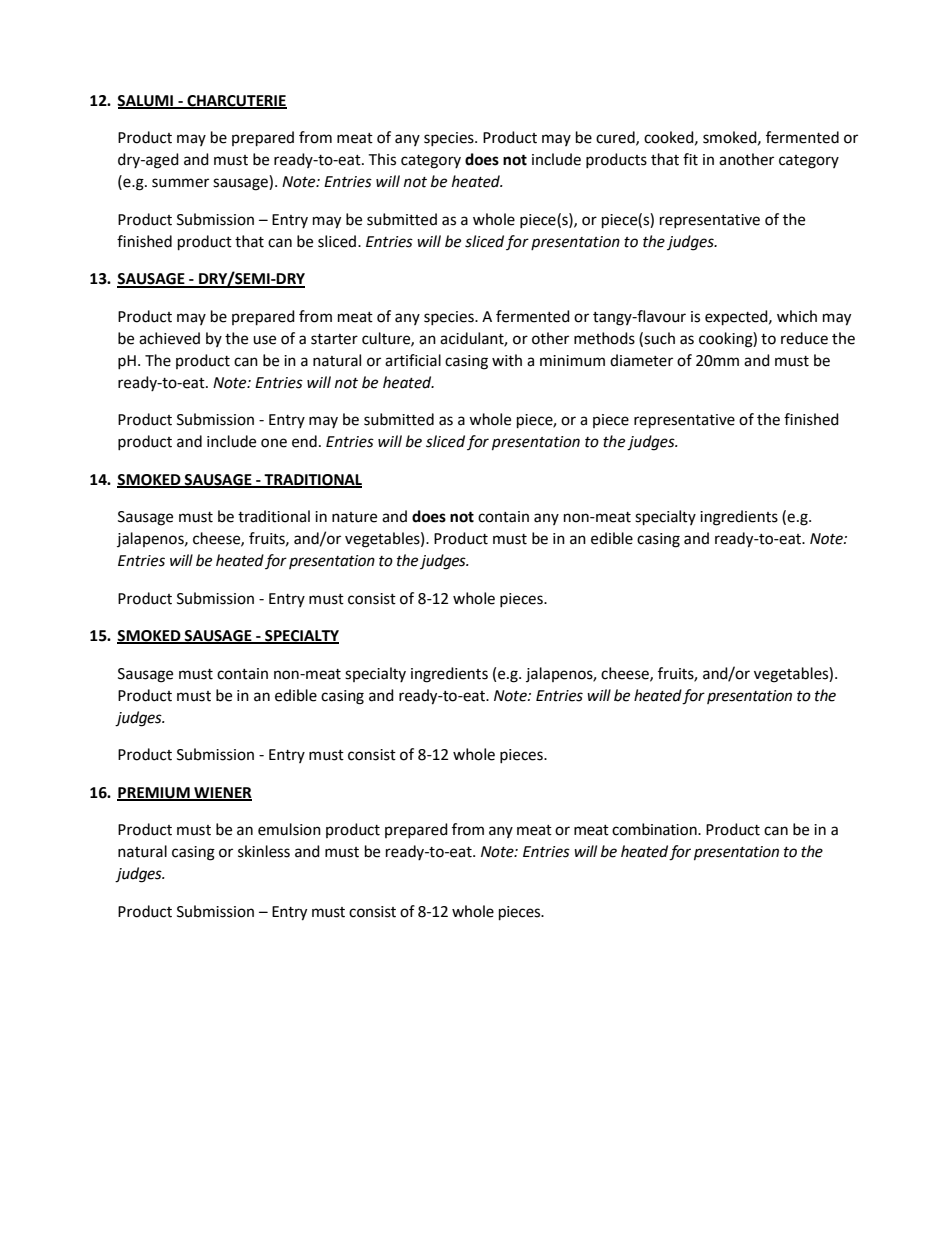  I want to click on skinless, so click(264, 851).
